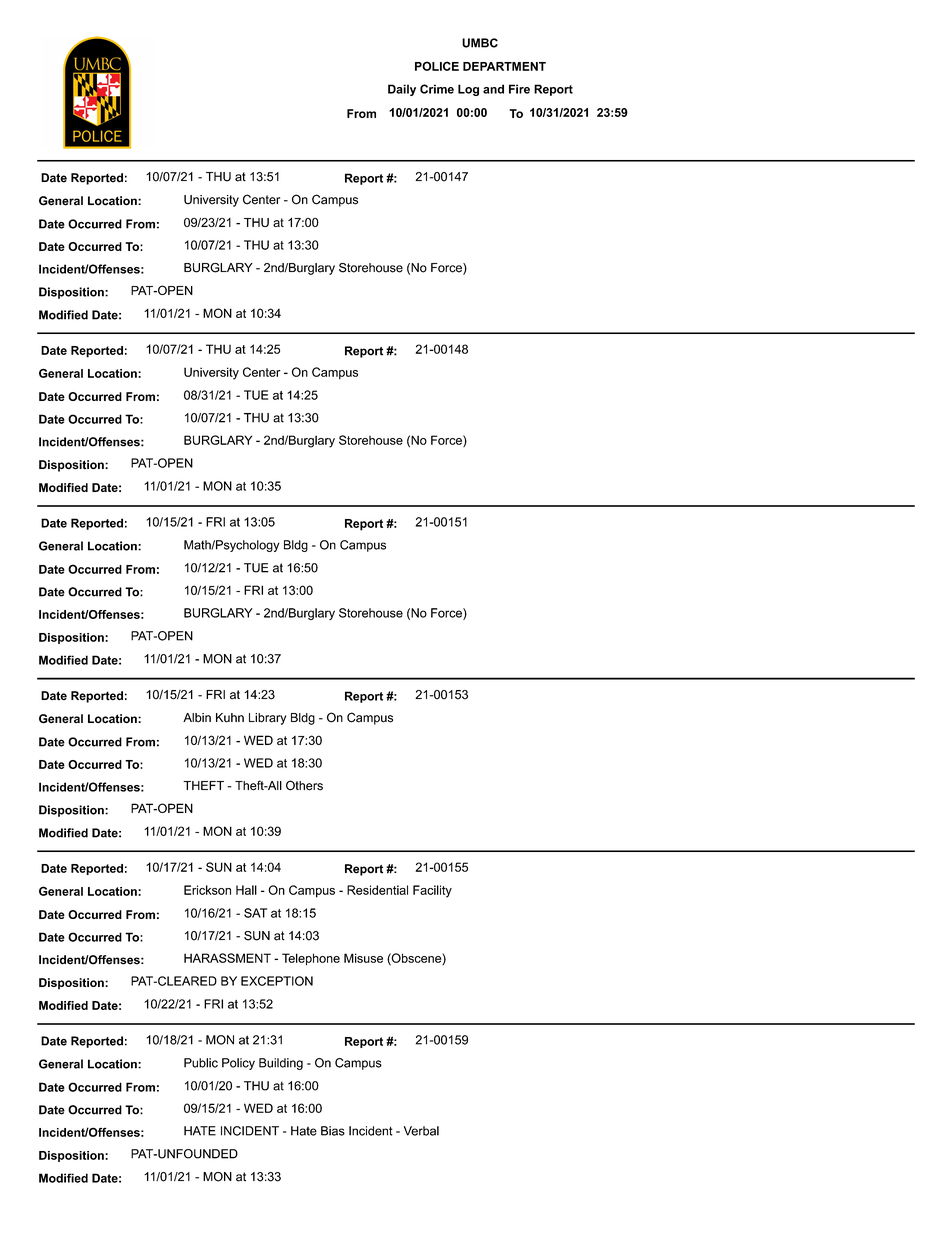 The height and width of the screenshot is (1233, 952). I want to click on Policy, so click(238, 1064).
